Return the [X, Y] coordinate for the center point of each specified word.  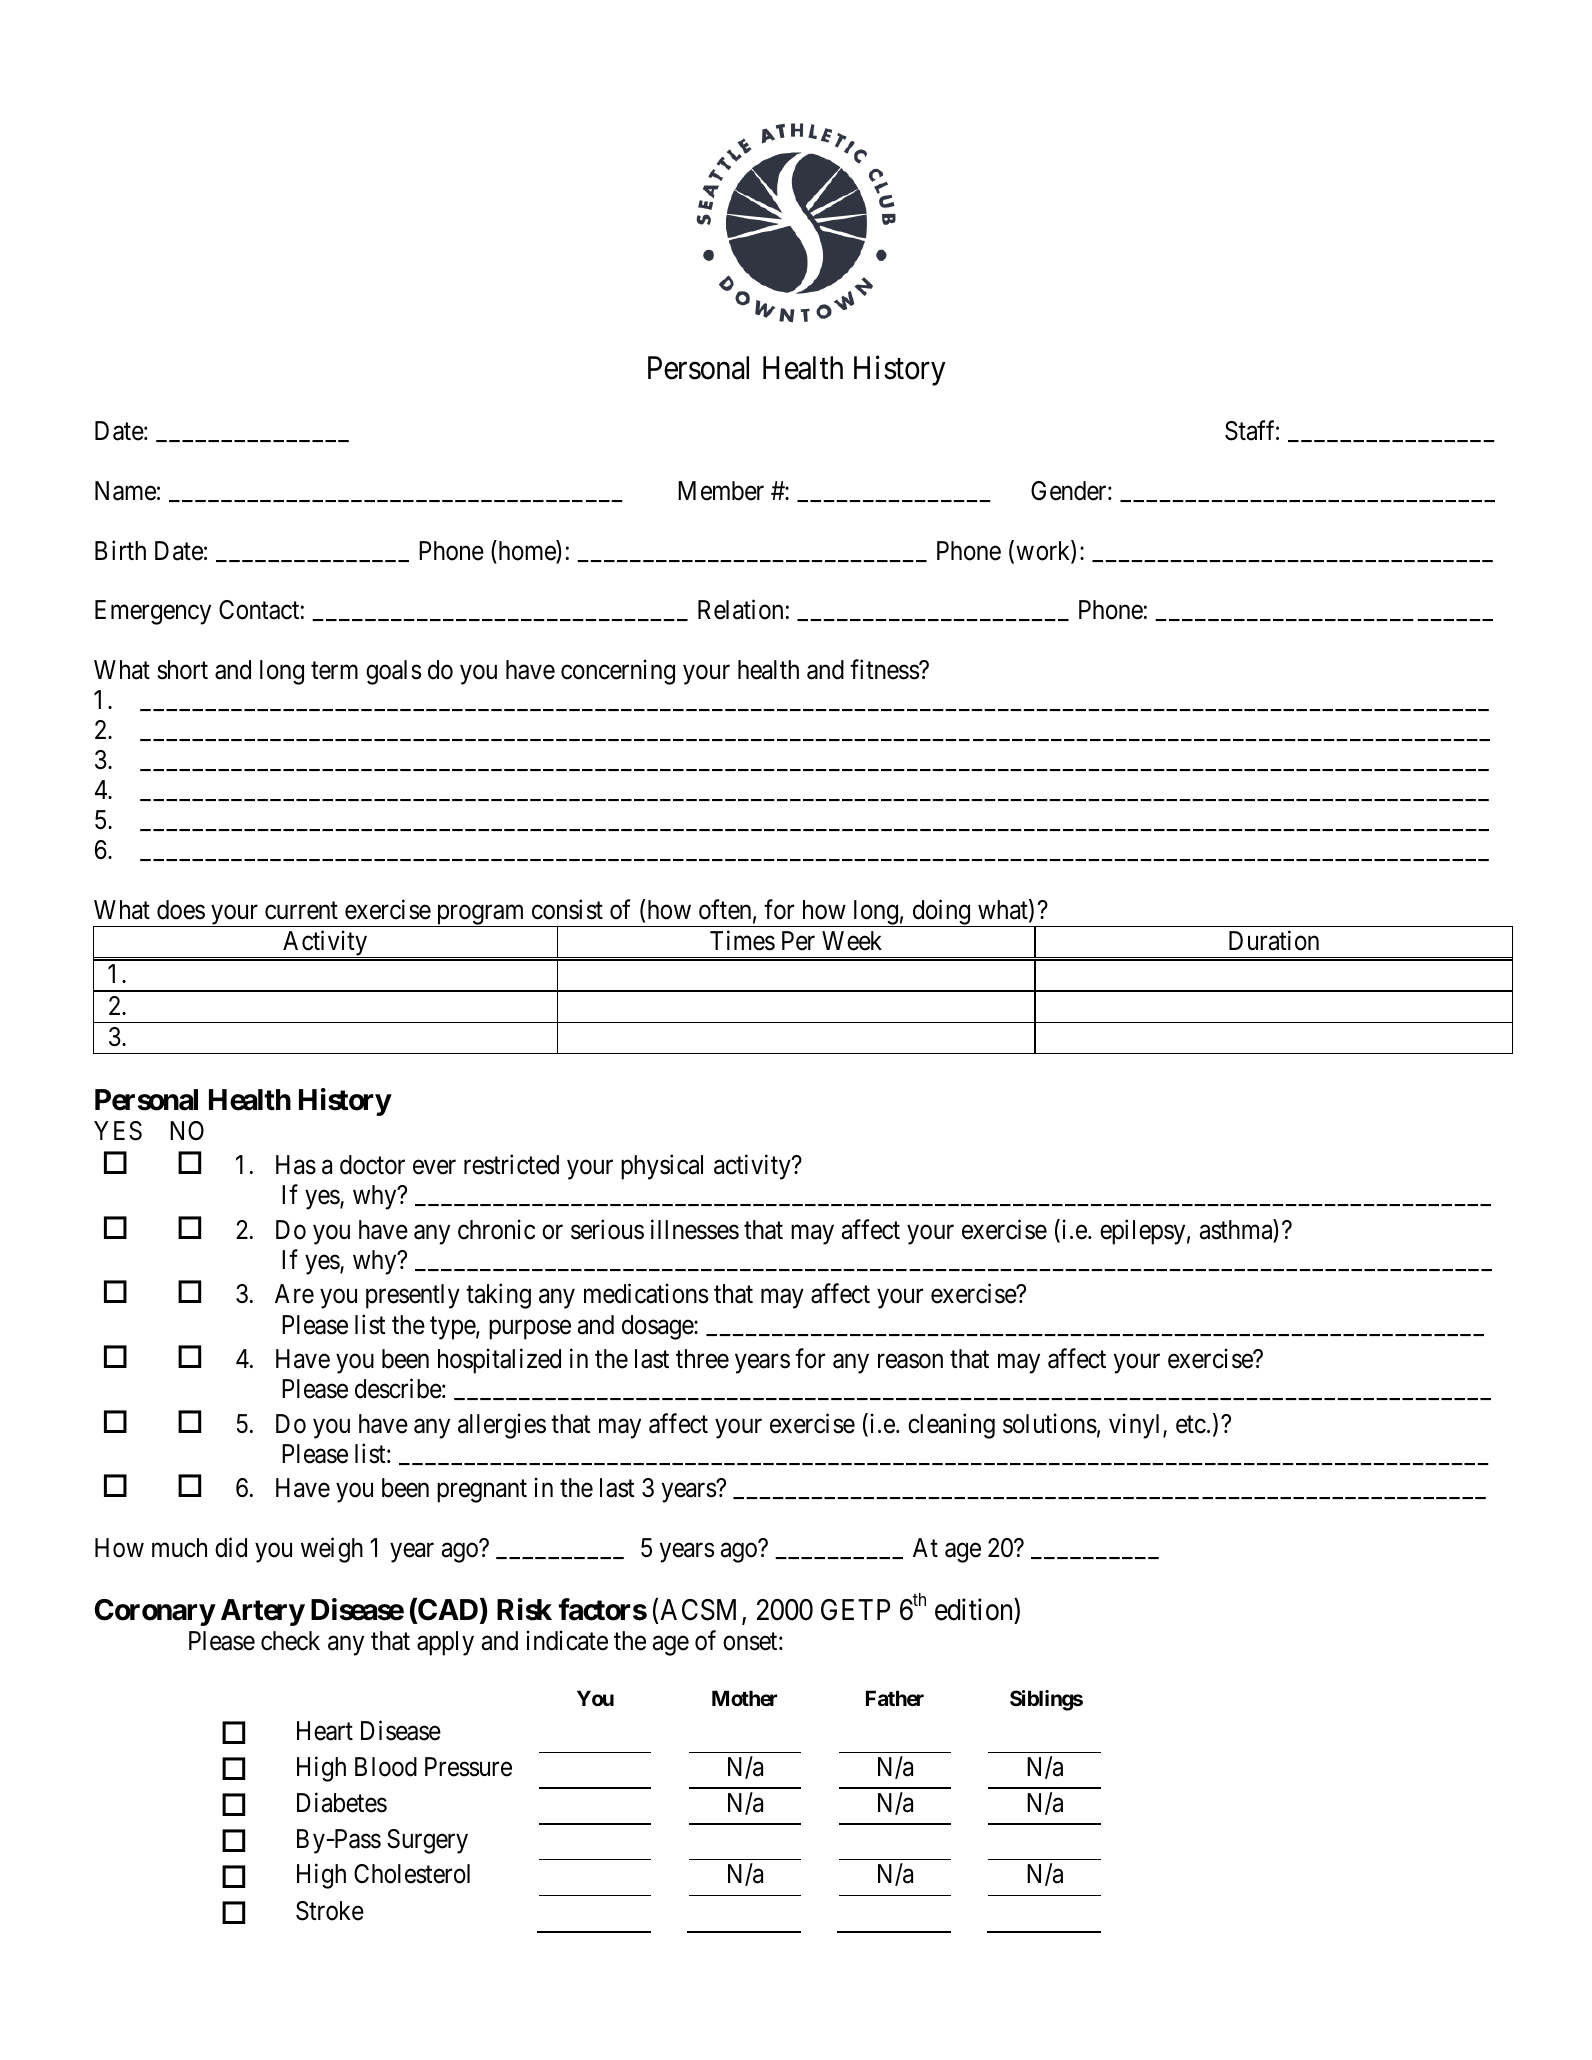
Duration [1274, 940]
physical [662, 1167]
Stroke [330, 1911]
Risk [524, 1609]
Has [296, 1165]
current [301, 911]
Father [895, 1698]
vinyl [1136, 1426]
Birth [120, 550]
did [231, 1548]
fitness [885, 669]
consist [567, 909]
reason [910, 1361]
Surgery [427, 1841]
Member [721, 491]
